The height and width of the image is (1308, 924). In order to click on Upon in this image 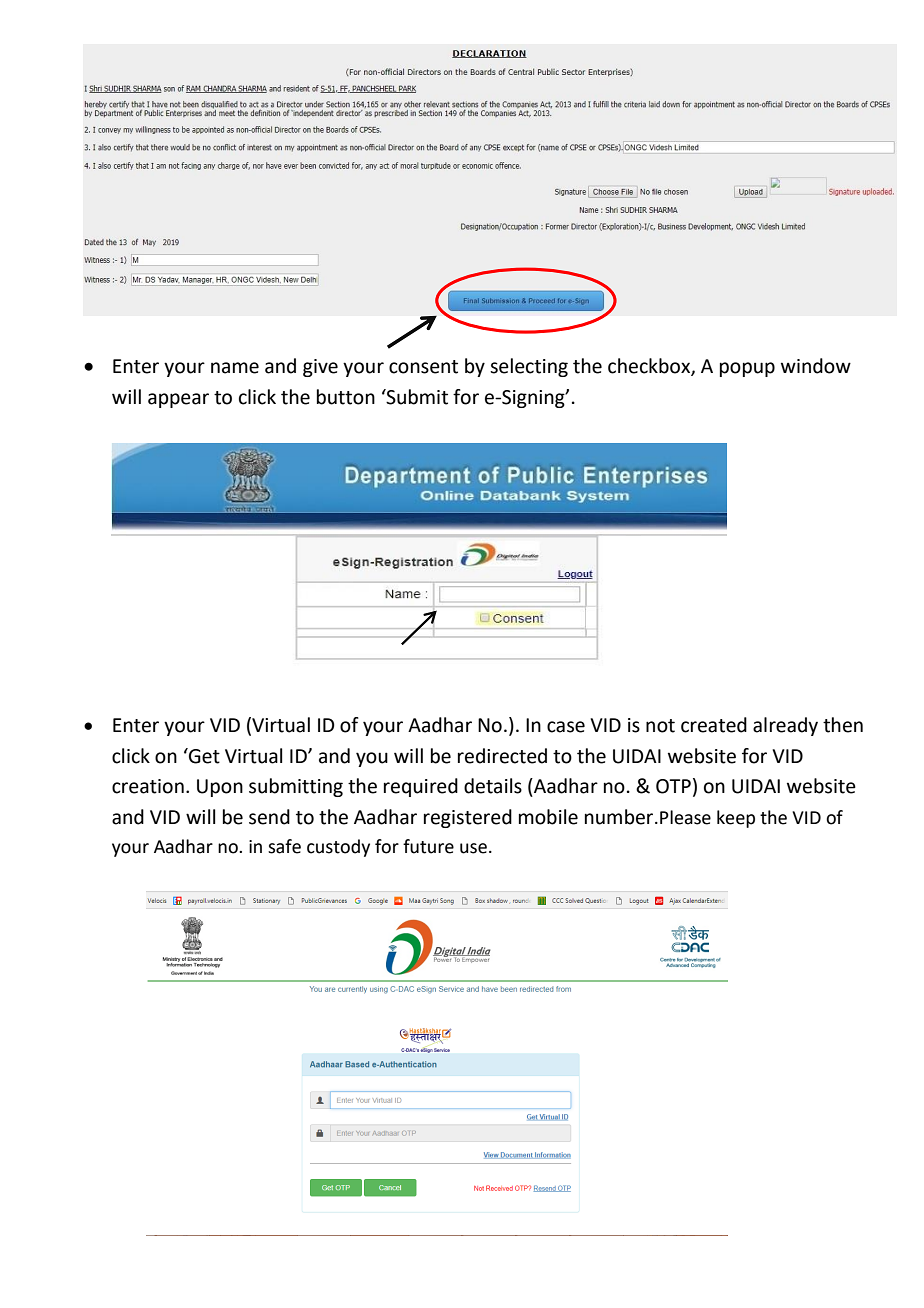, I will do `click(220, 788)`.
